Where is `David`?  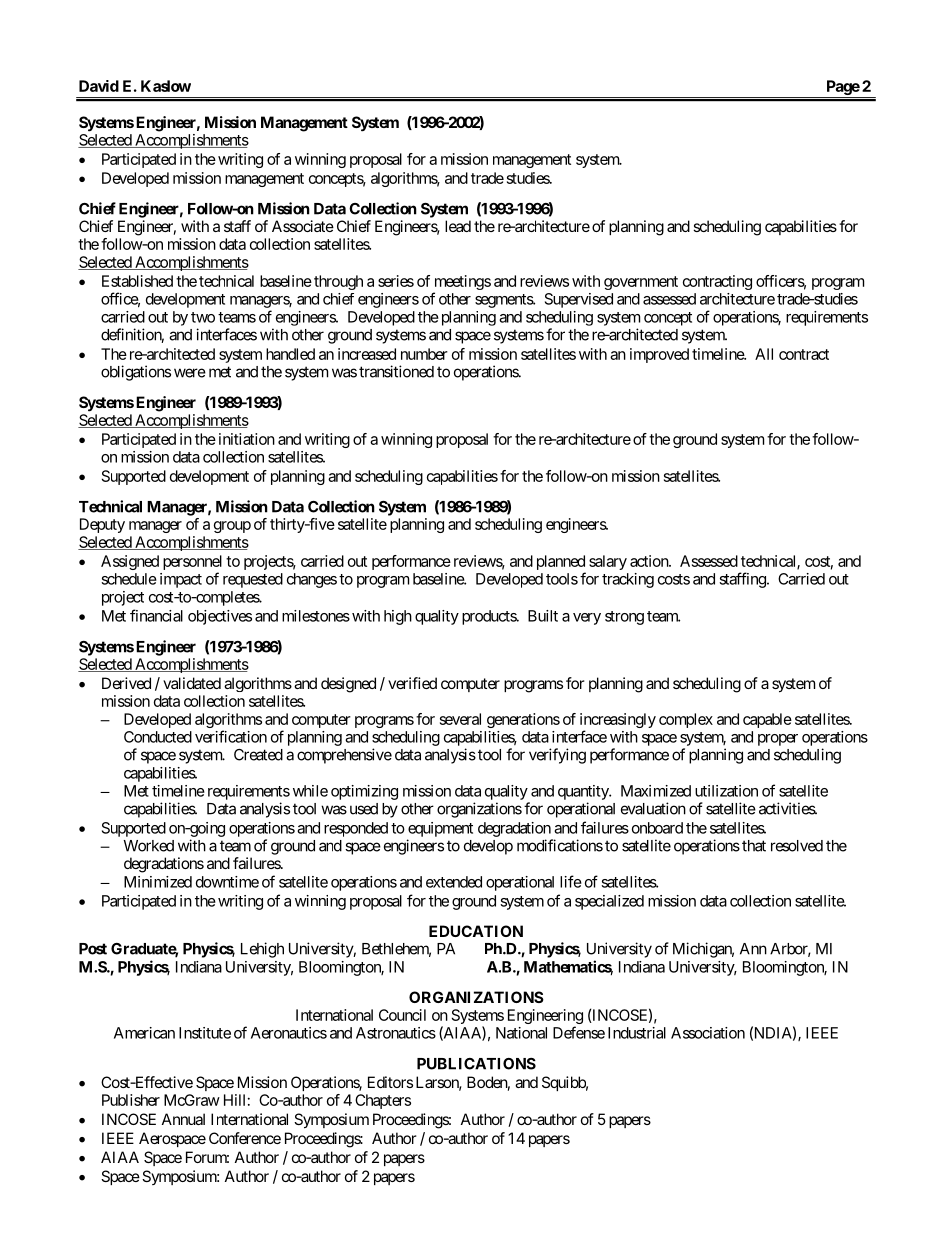 David is located at coordinates (99, 86).
